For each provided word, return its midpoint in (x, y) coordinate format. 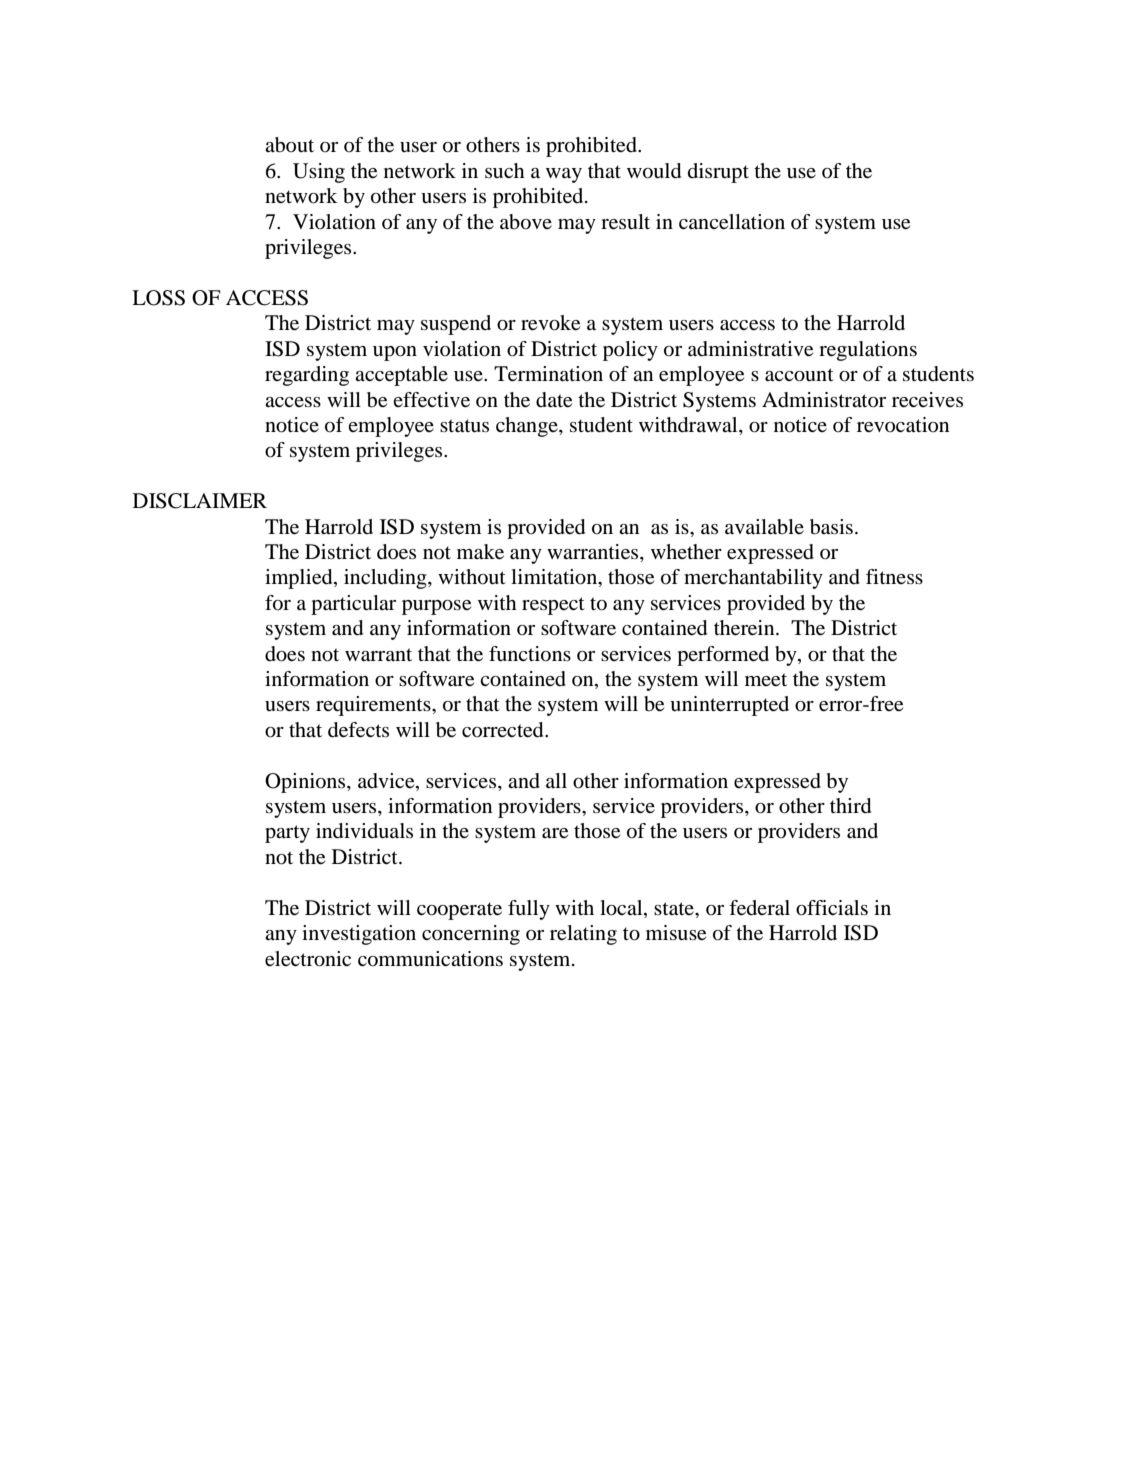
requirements (374, 706)
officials (832, 908)
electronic (308, 959)
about (289, 145)
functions (530, 654)
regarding (307, 376)
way (564, 175)
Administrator (824, 400)
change (528, 427)
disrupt (718, 173)
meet (766, 680)
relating (583, 935)
